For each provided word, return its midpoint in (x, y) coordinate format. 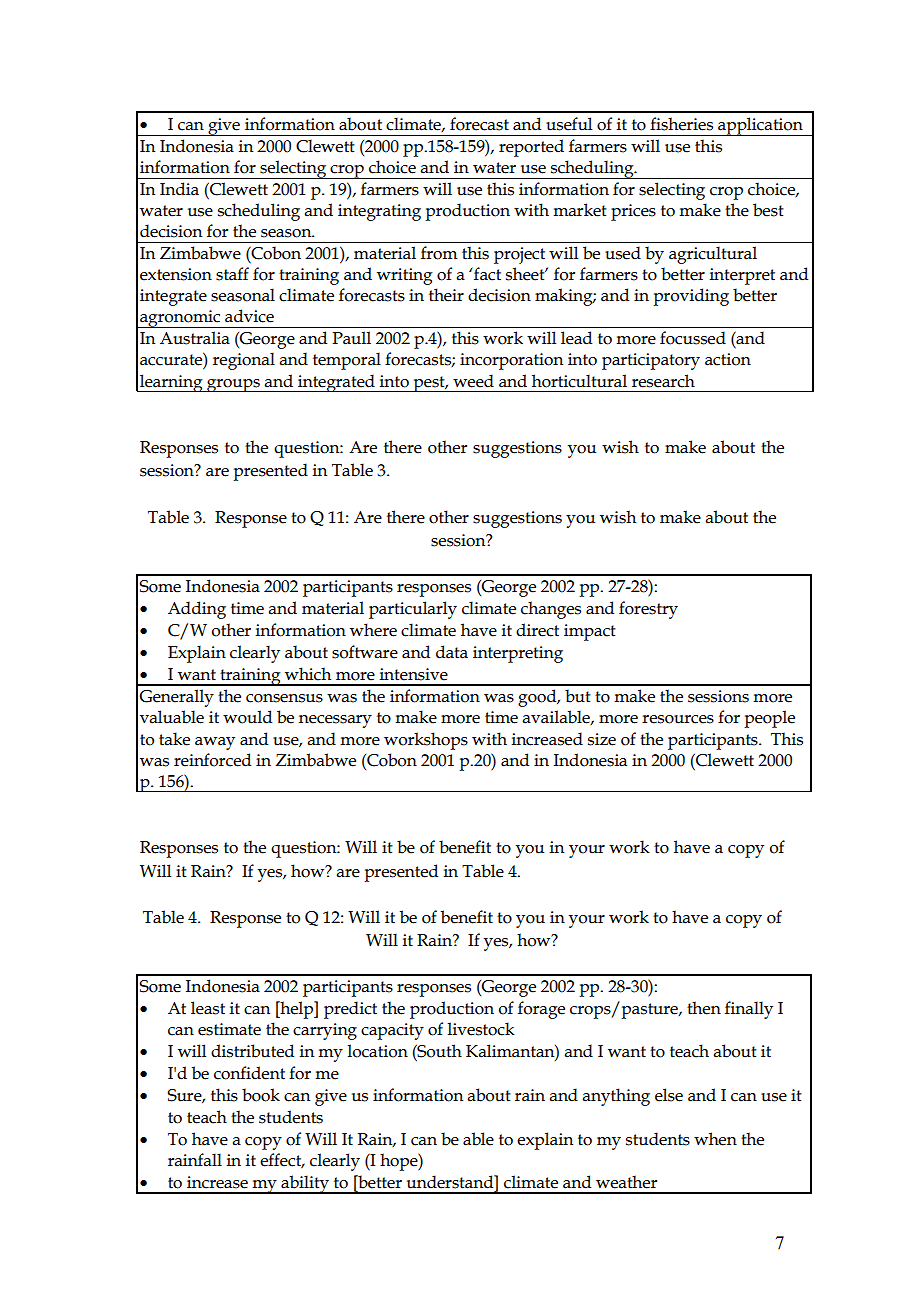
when (715, 1139)
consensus (284, 698)
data (452, 652)
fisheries (681, 124)
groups (233, 385)
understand (451, 1182)
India (179, 189)
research (663, 381)
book (261, 1095)
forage (541, 1010)
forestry (648, 610)
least (208, 1008)
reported (531, 148)
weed (473, 381)
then (704, 1008)
